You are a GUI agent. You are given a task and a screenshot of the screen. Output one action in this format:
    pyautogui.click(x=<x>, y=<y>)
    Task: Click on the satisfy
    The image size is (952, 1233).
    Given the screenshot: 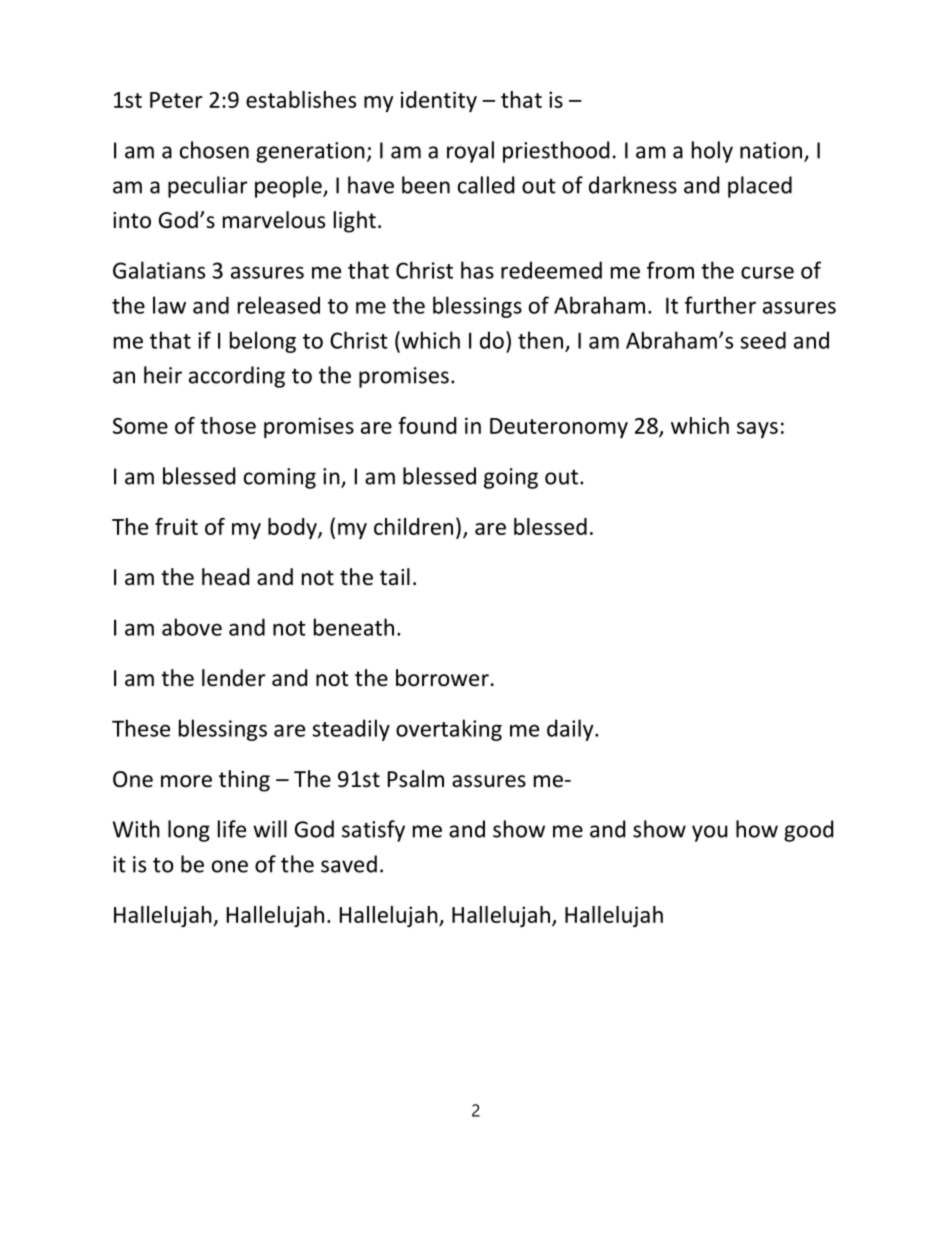 What is the action you would take?
    pyautogui.click(x=373, y=831)
